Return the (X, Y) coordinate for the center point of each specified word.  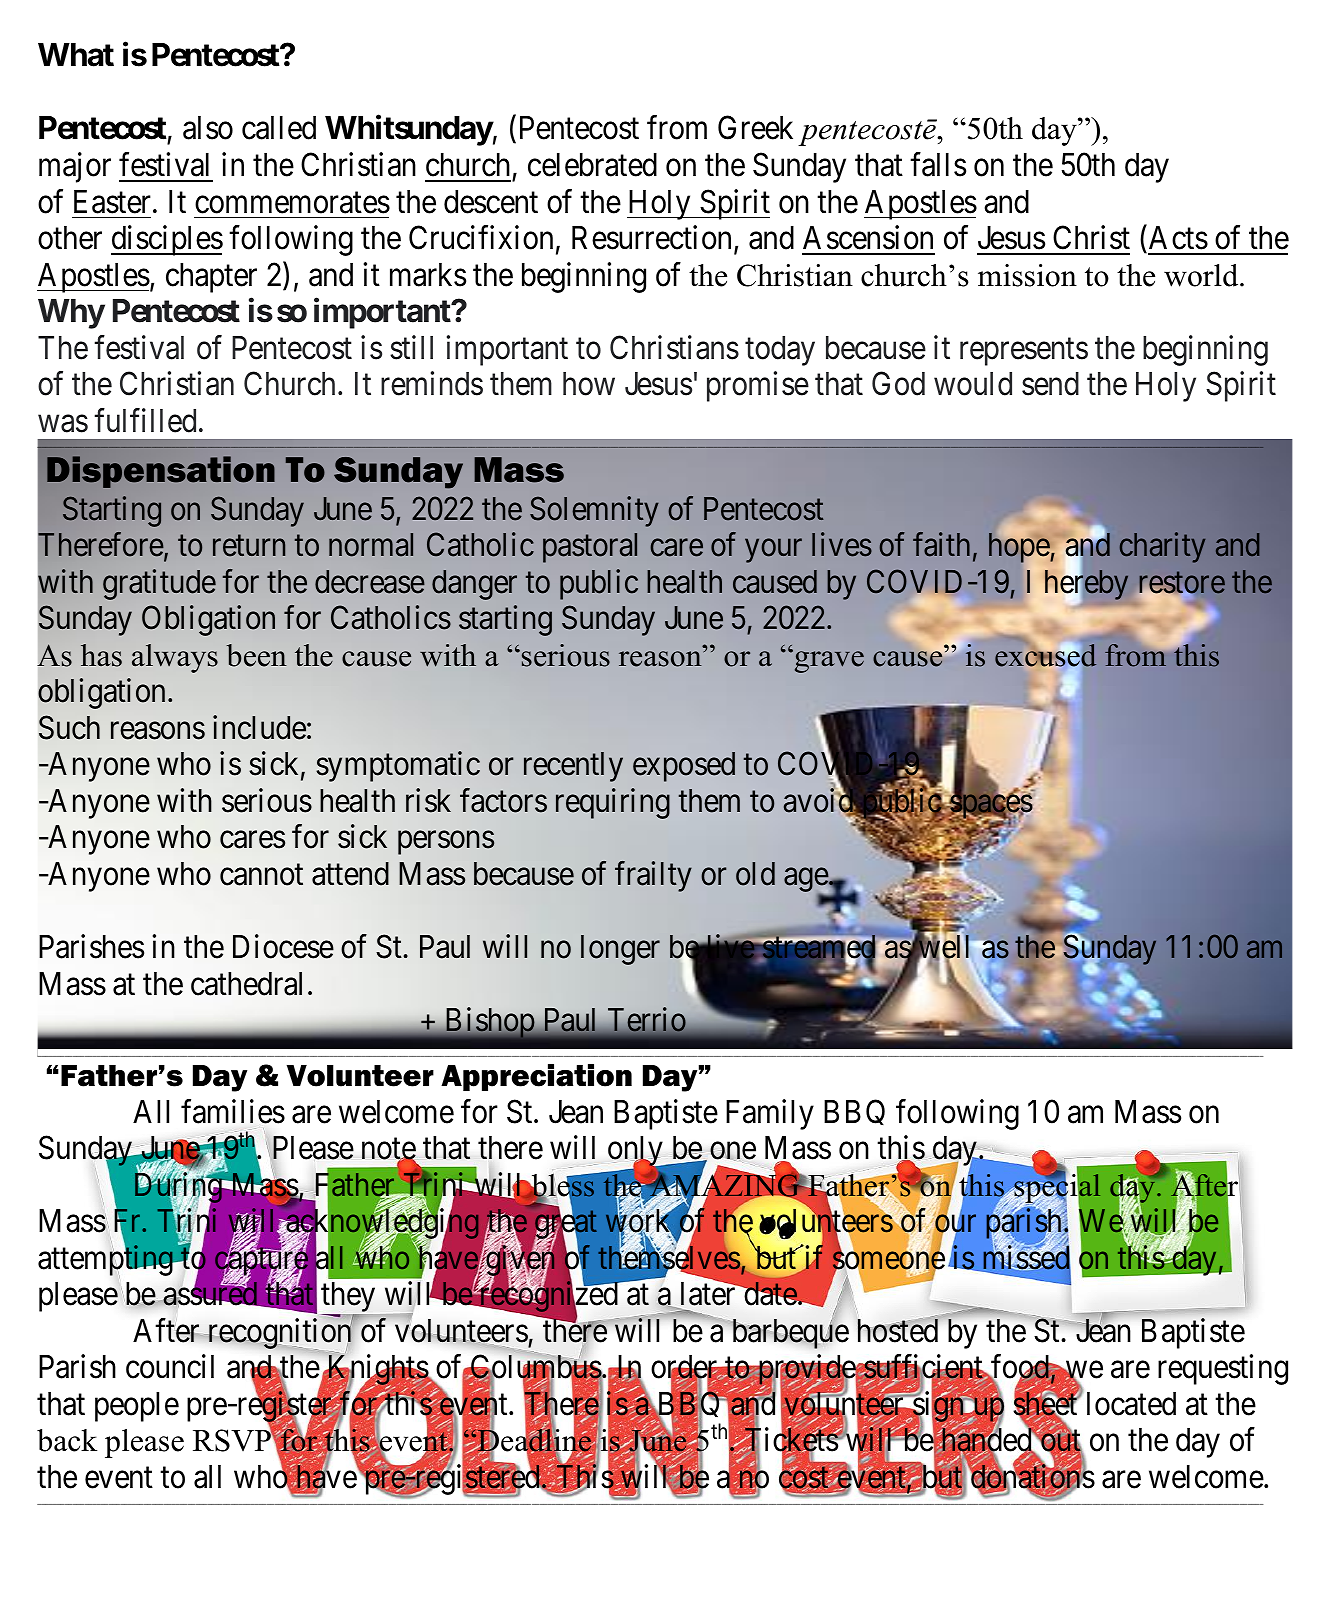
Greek (755, 128)
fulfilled (145, 420)
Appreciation (536, 1077)
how (589, 384)
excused (1046, 654)
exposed (684, 767)
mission (1027, 275)
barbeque (789, 1333)
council (170, 1367)
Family (770, 1114)
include (259, 727)
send (1050, 384)
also (208, 128)
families (233, 1111)
